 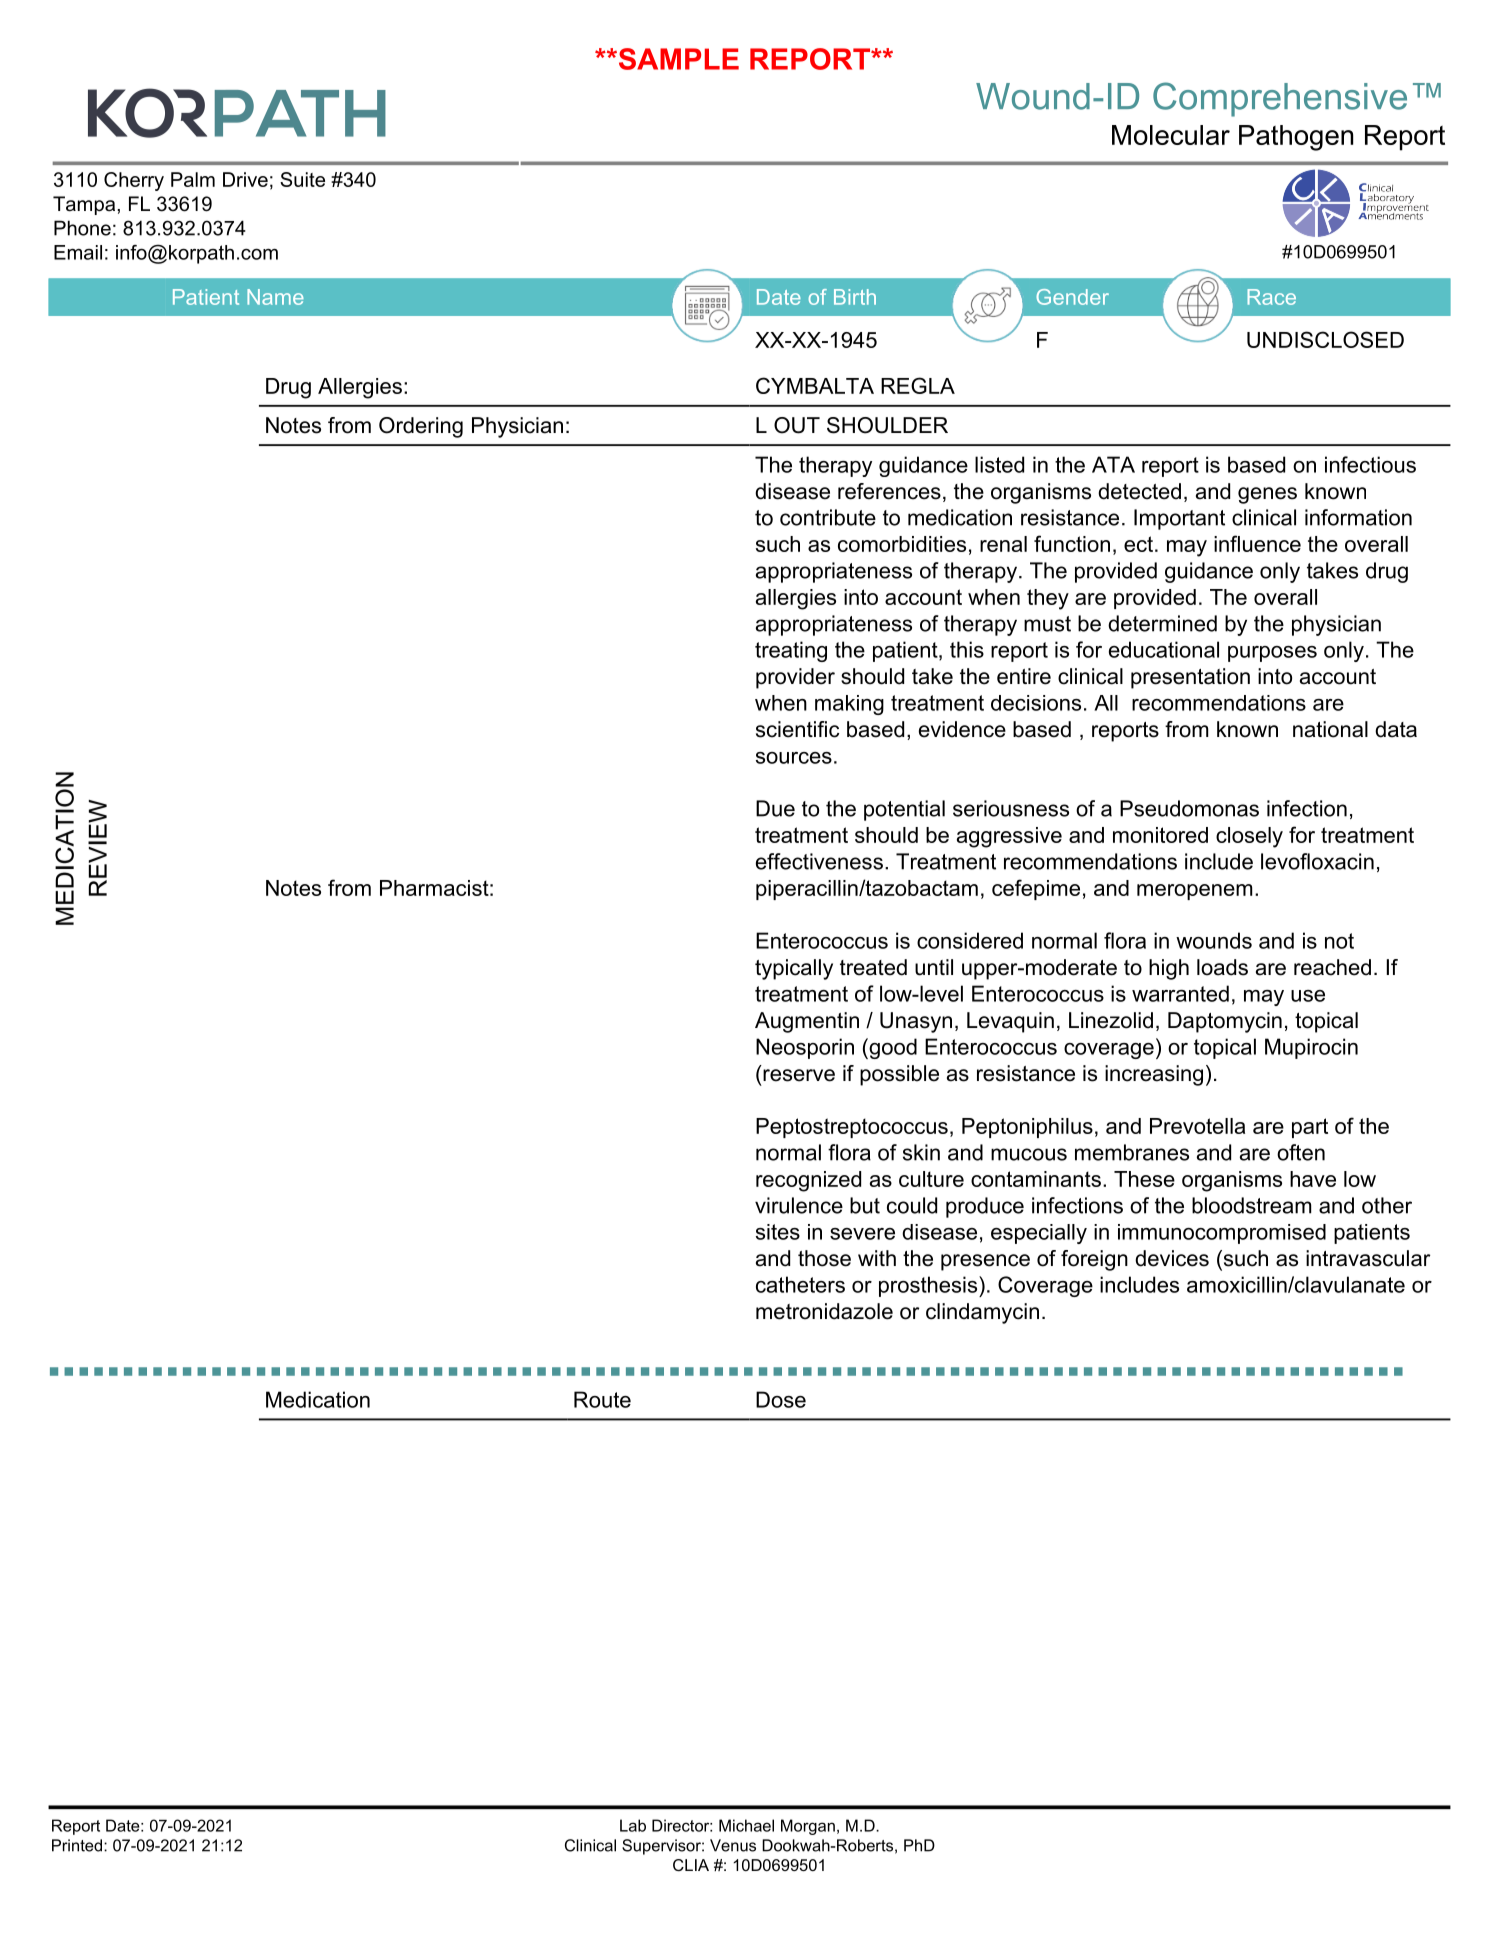 What do you see at coordinates (77, 1845) in the page?
I see `Printed` at bounding box center [77, 1845].
